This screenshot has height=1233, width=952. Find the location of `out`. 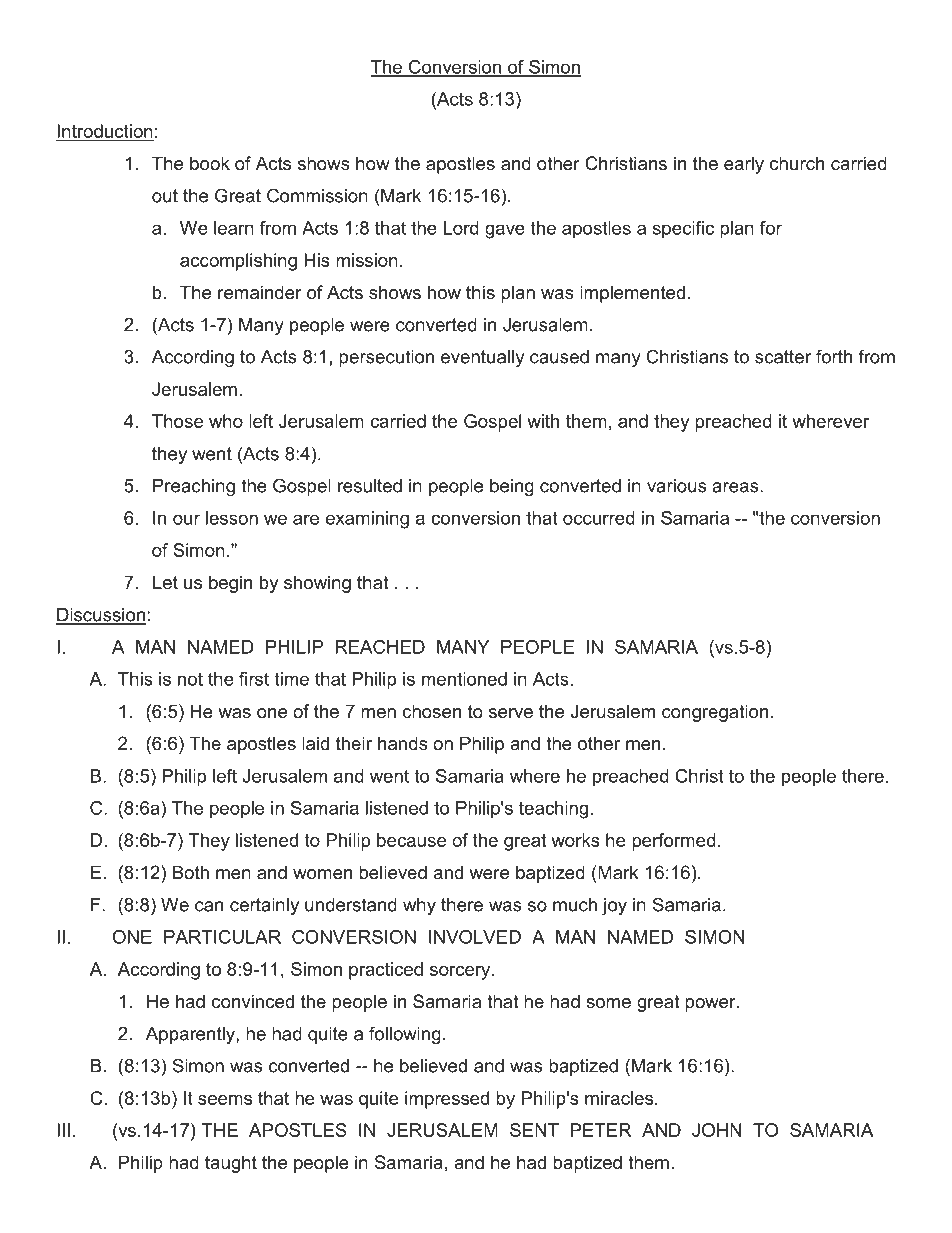

out is located at coordinates (165, 196).
